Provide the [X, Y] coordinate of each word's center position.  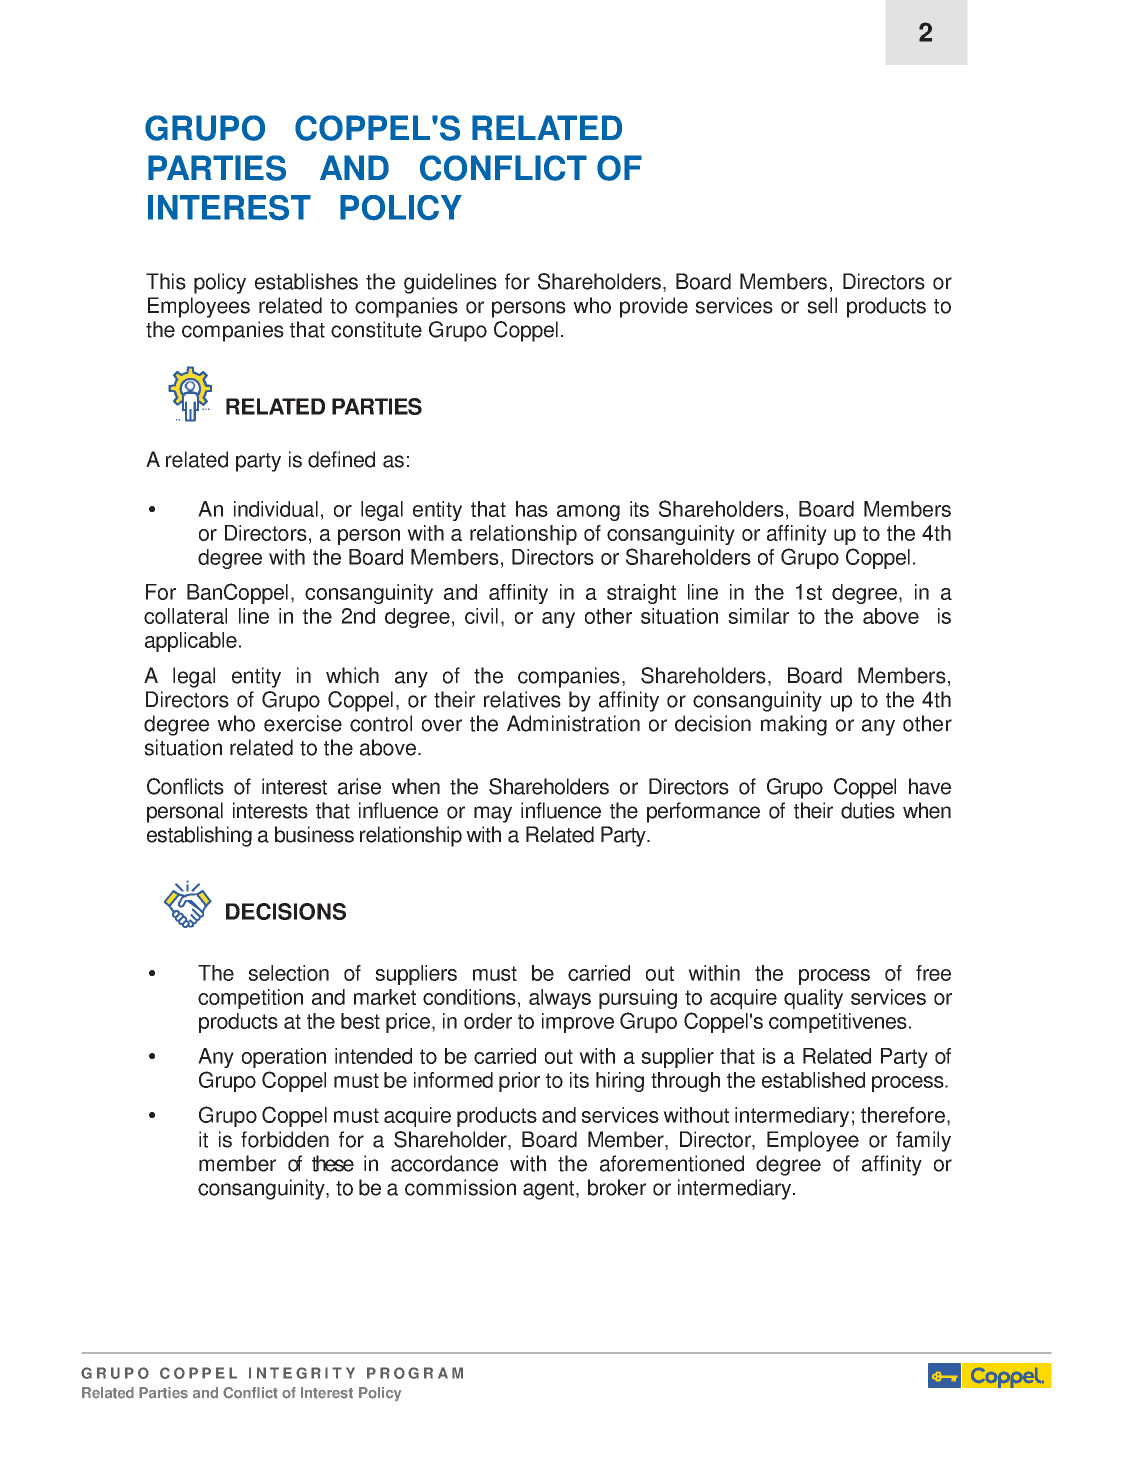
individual [276, 509]
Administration [573, 723]
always [560, 999]
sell [822, 305]
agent [550, 1190]
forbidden [285, 1139]
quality [813, 999]
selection [288, 973]
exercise [303, 723]
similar [758, 616]
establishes [306, 281]
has [532, 509]
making [794, 725]
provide [654, 307]
